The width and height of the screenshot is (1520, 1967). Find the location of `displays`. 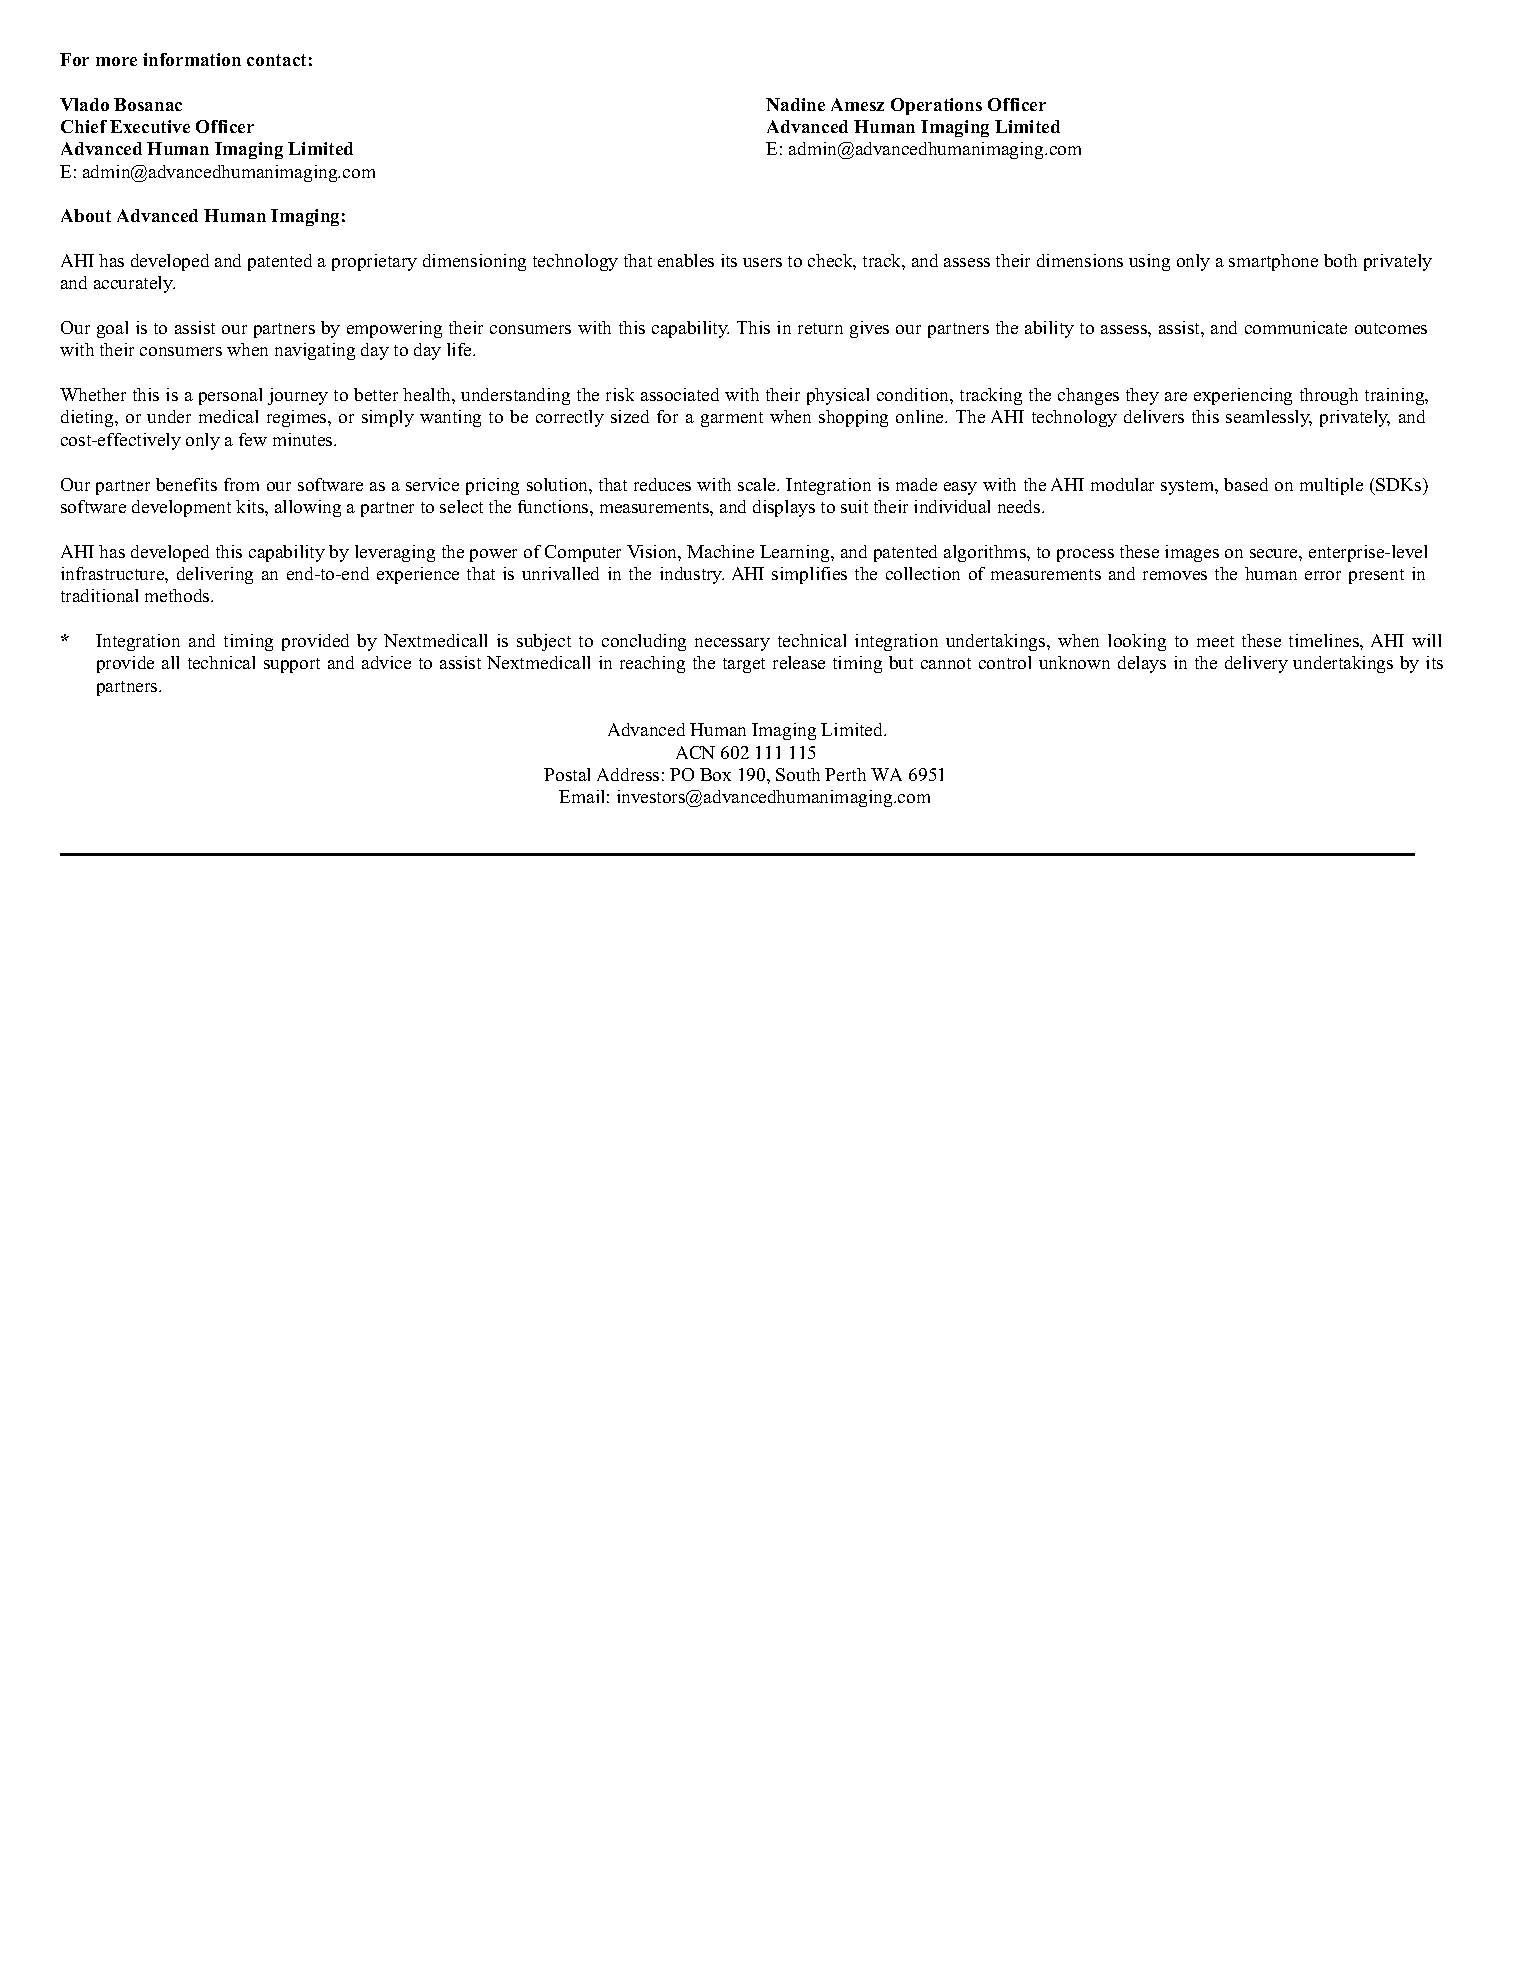

displays is located at coordinates (784, 508).
